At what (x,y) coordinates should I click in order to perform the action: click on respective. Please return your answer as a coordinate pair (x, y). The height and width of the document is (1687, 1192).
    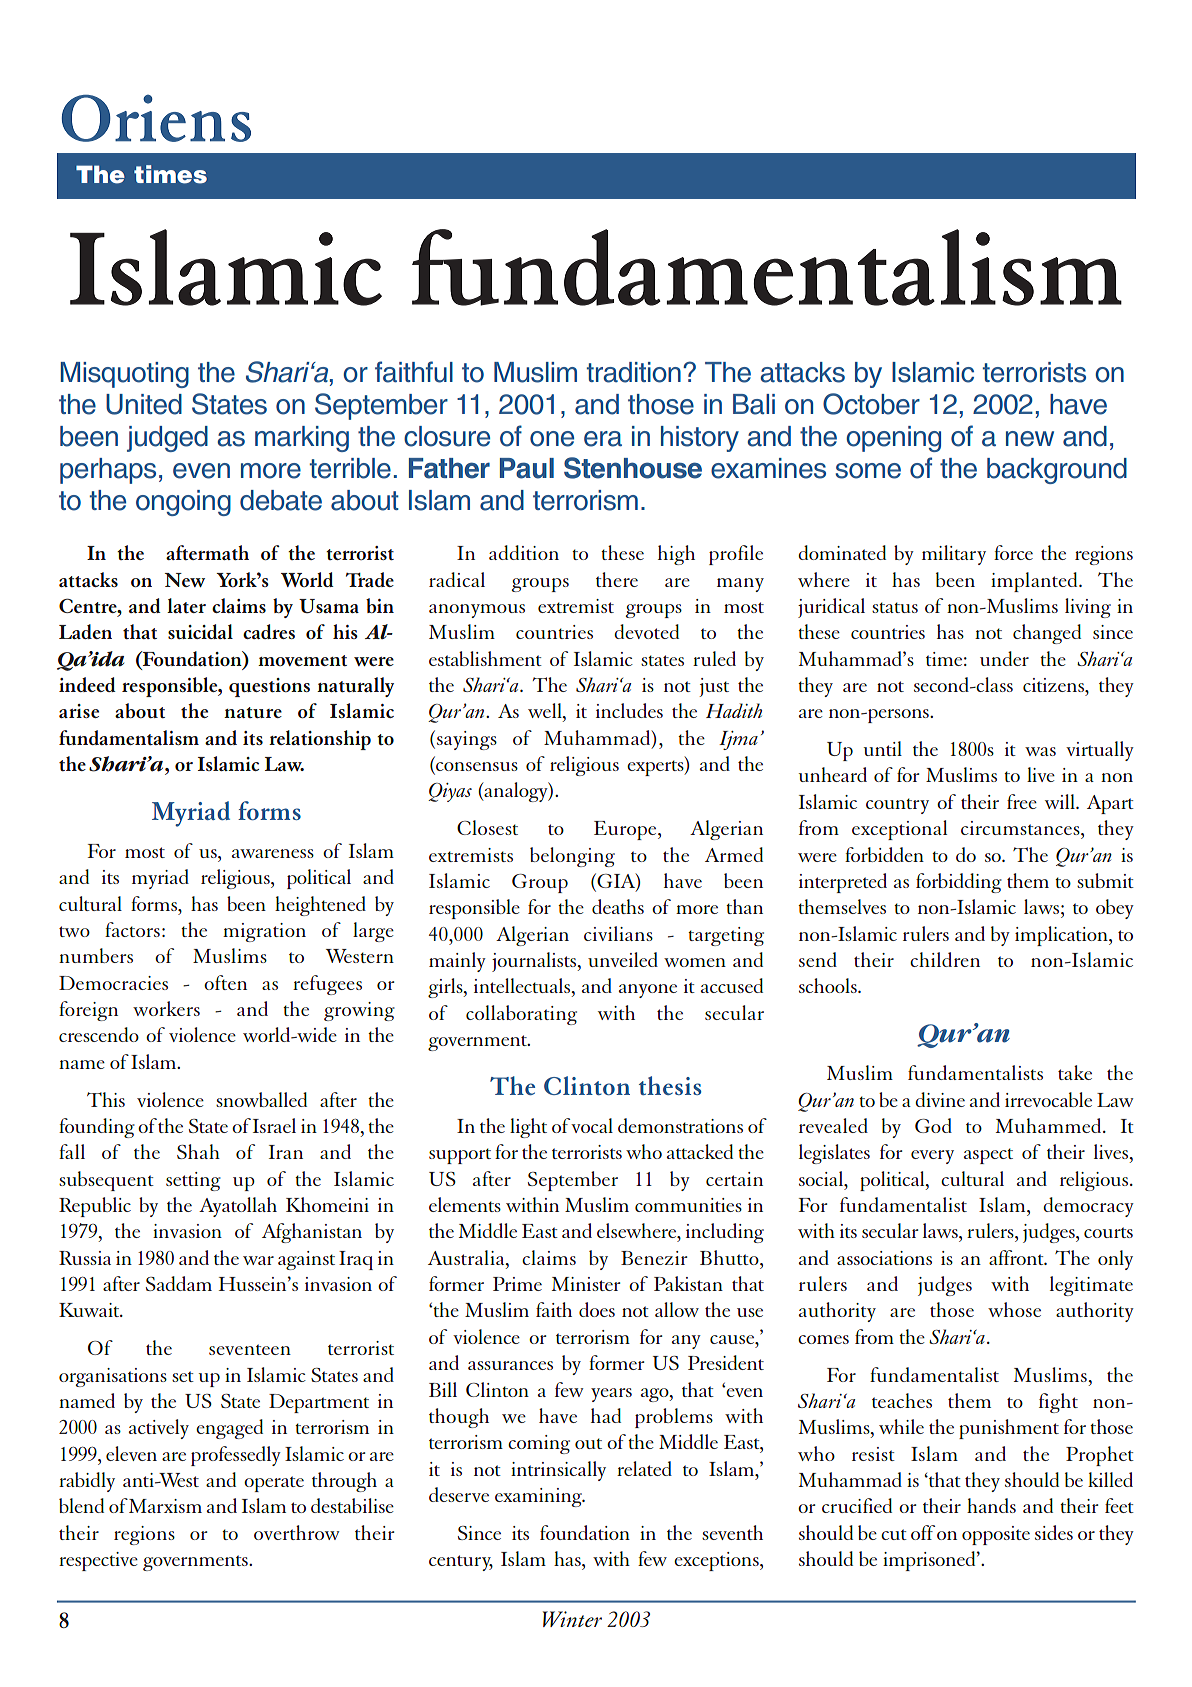
    Looking at the image, I should click on (98, 1561).
